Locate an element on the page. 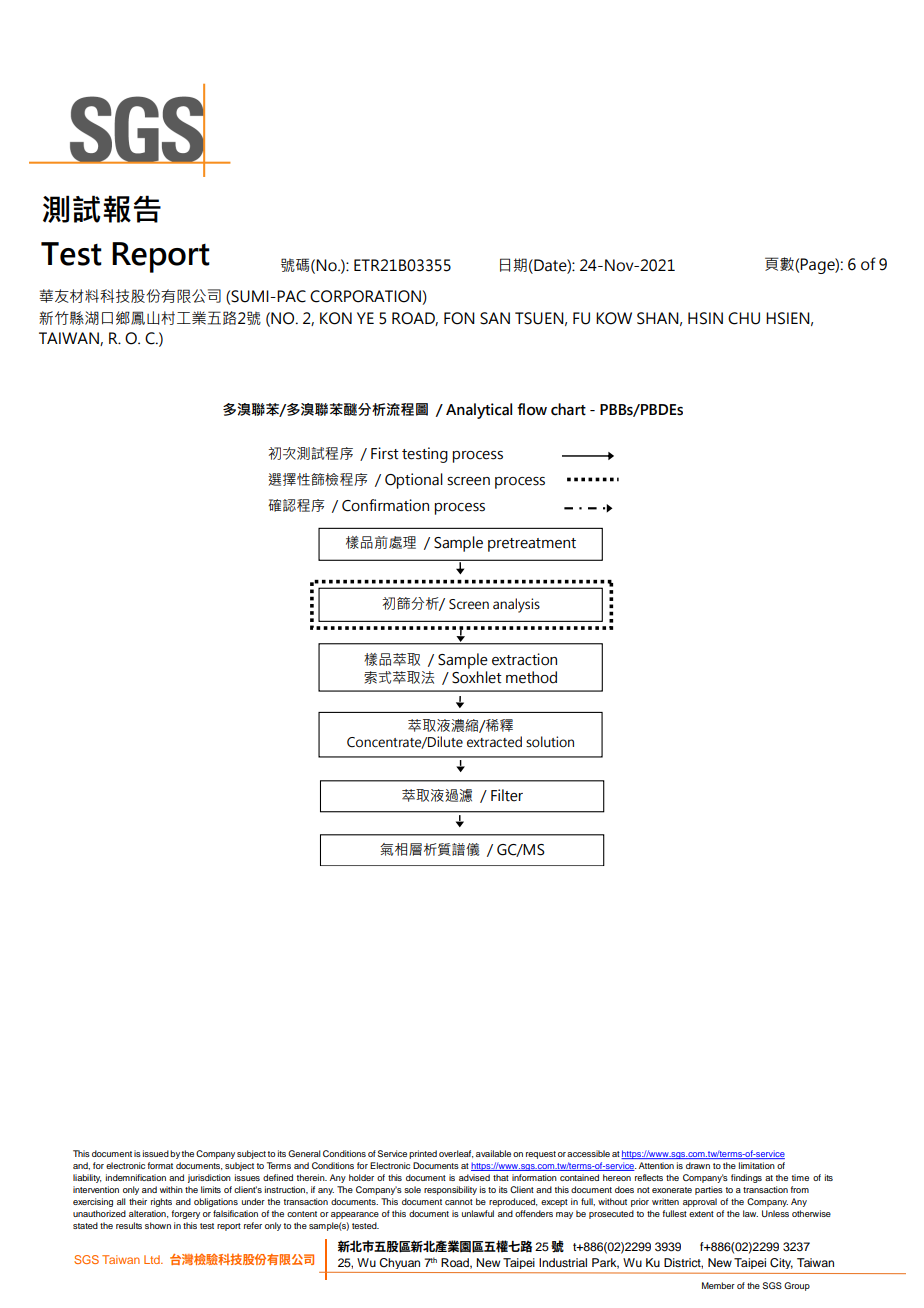  extracted is located at coordinates (494, 742).
